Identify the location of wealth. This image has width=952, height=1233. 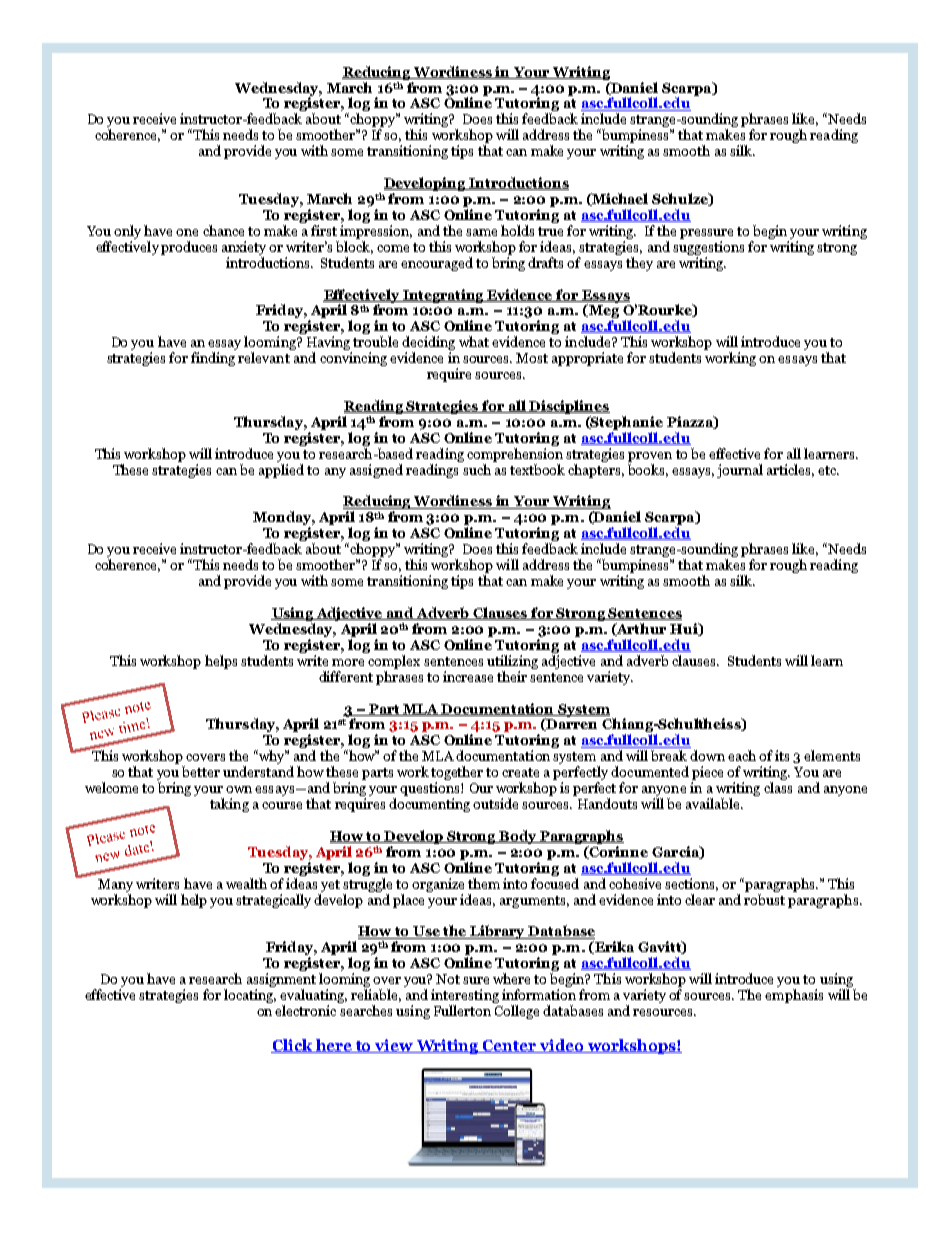
(246, 883).
